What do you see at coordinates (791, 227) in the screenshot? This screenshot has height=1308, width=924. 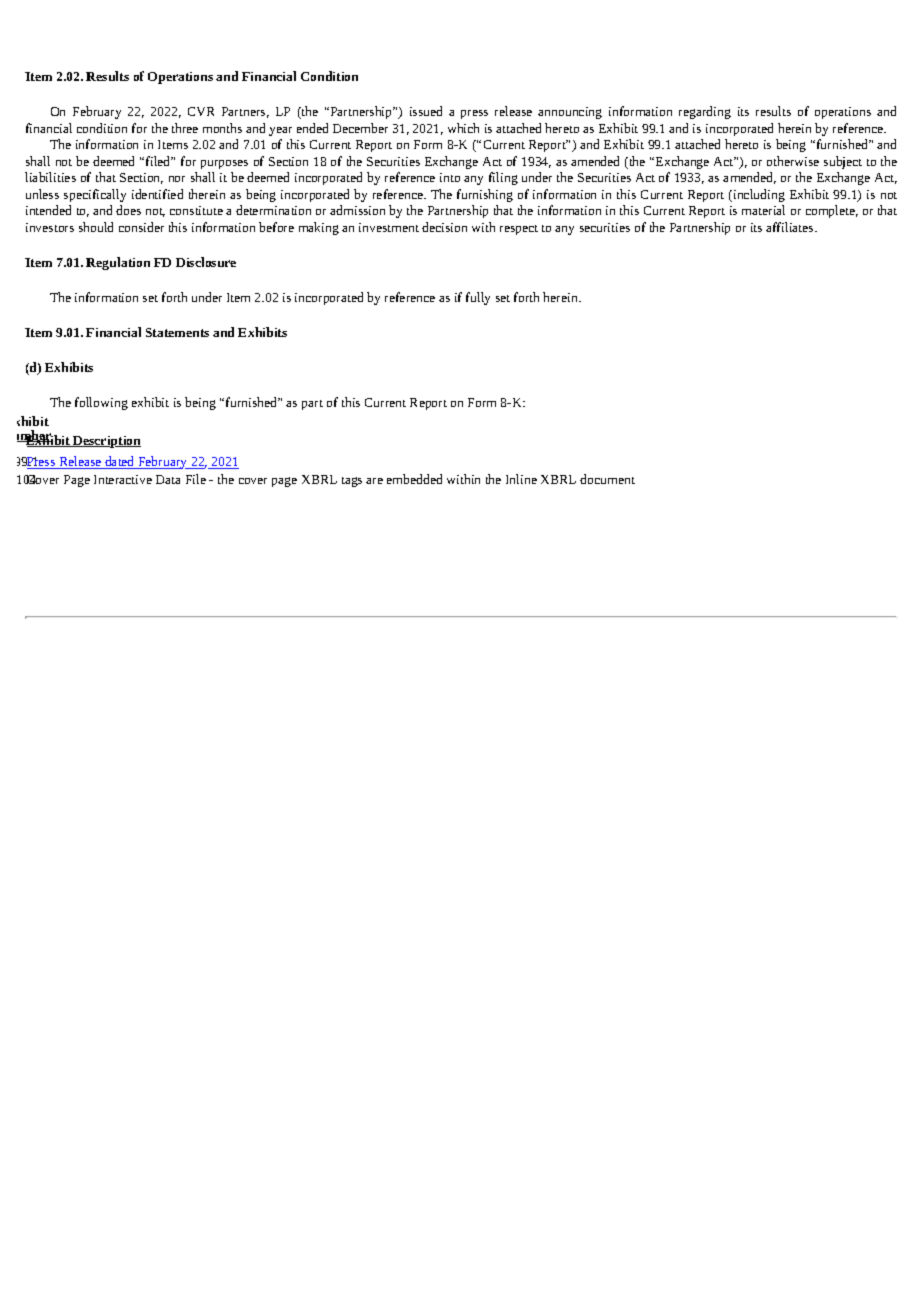 I see `affiliates` at bounding box center [791, 227].
